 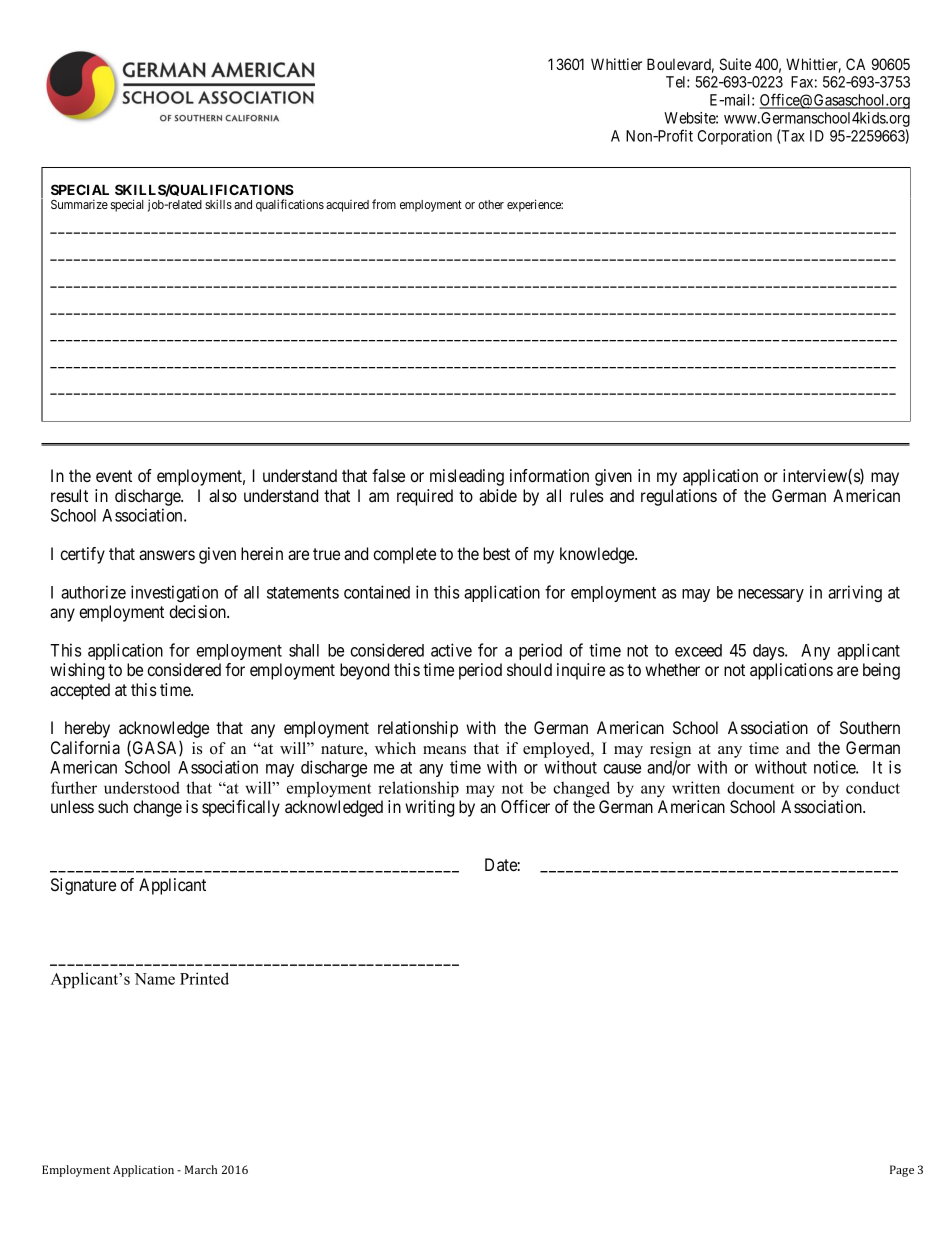 I want to click on other, so click(x=491, y=204).
